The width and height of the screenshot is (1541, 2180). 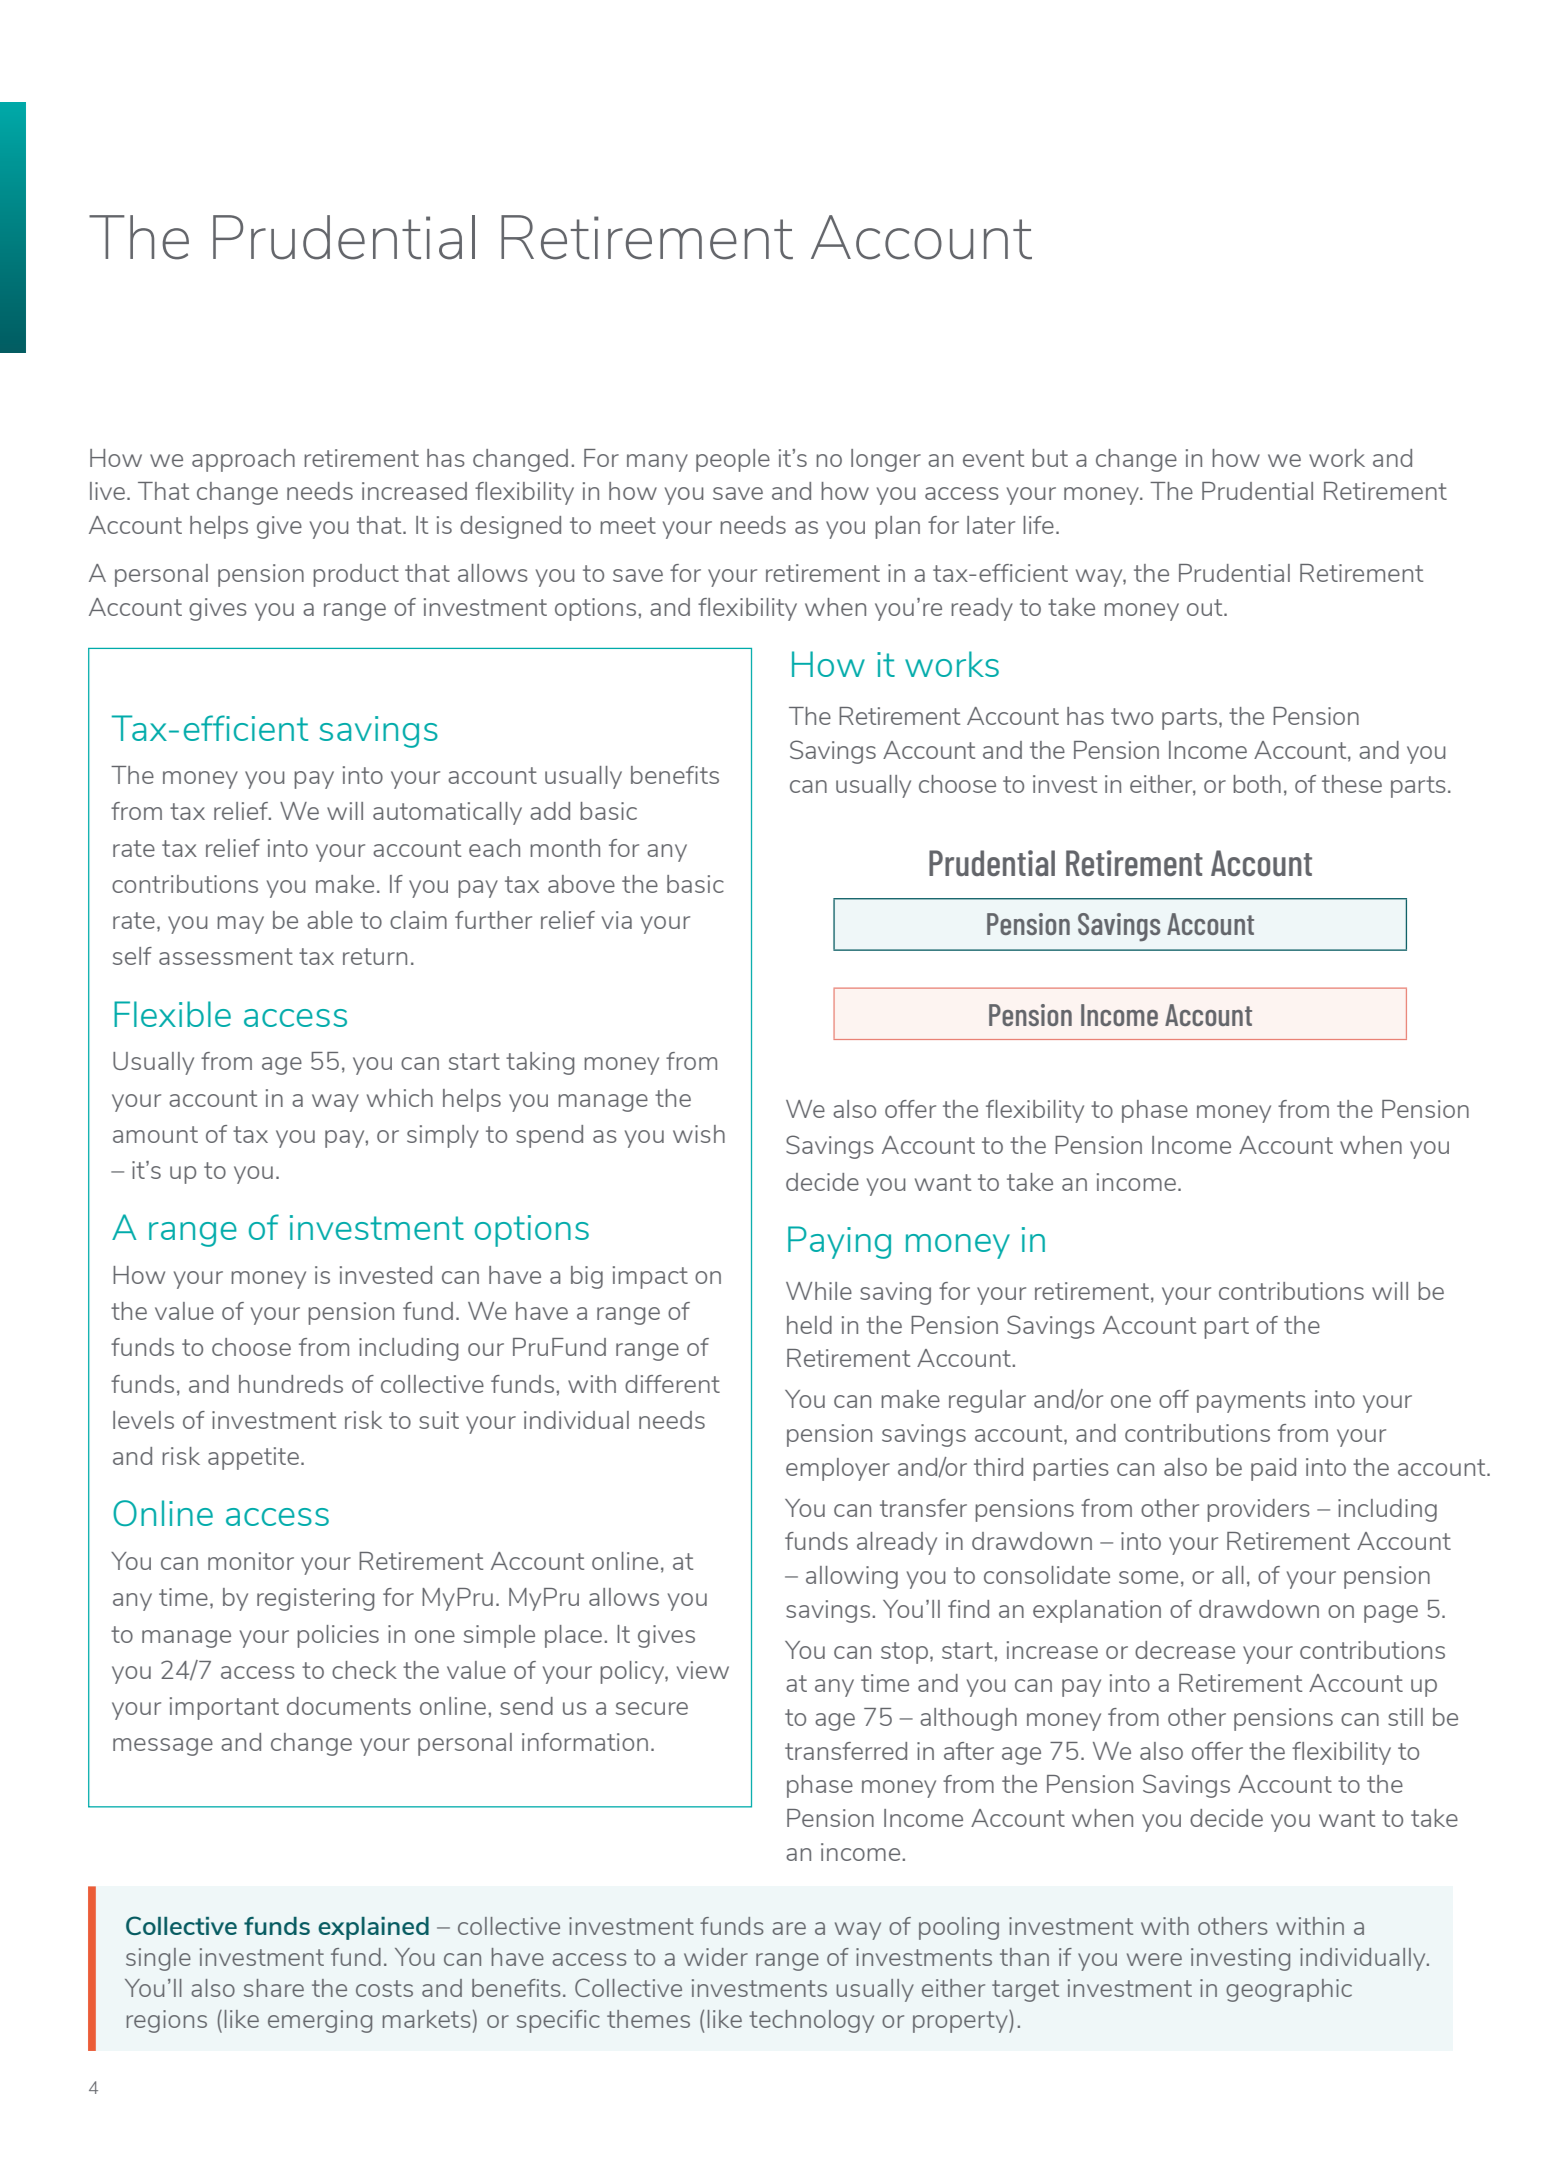 What do you see at coordinates (1251, 1402) in the screenshot?
I see `payments` at bounding box center [1251, 1402].
